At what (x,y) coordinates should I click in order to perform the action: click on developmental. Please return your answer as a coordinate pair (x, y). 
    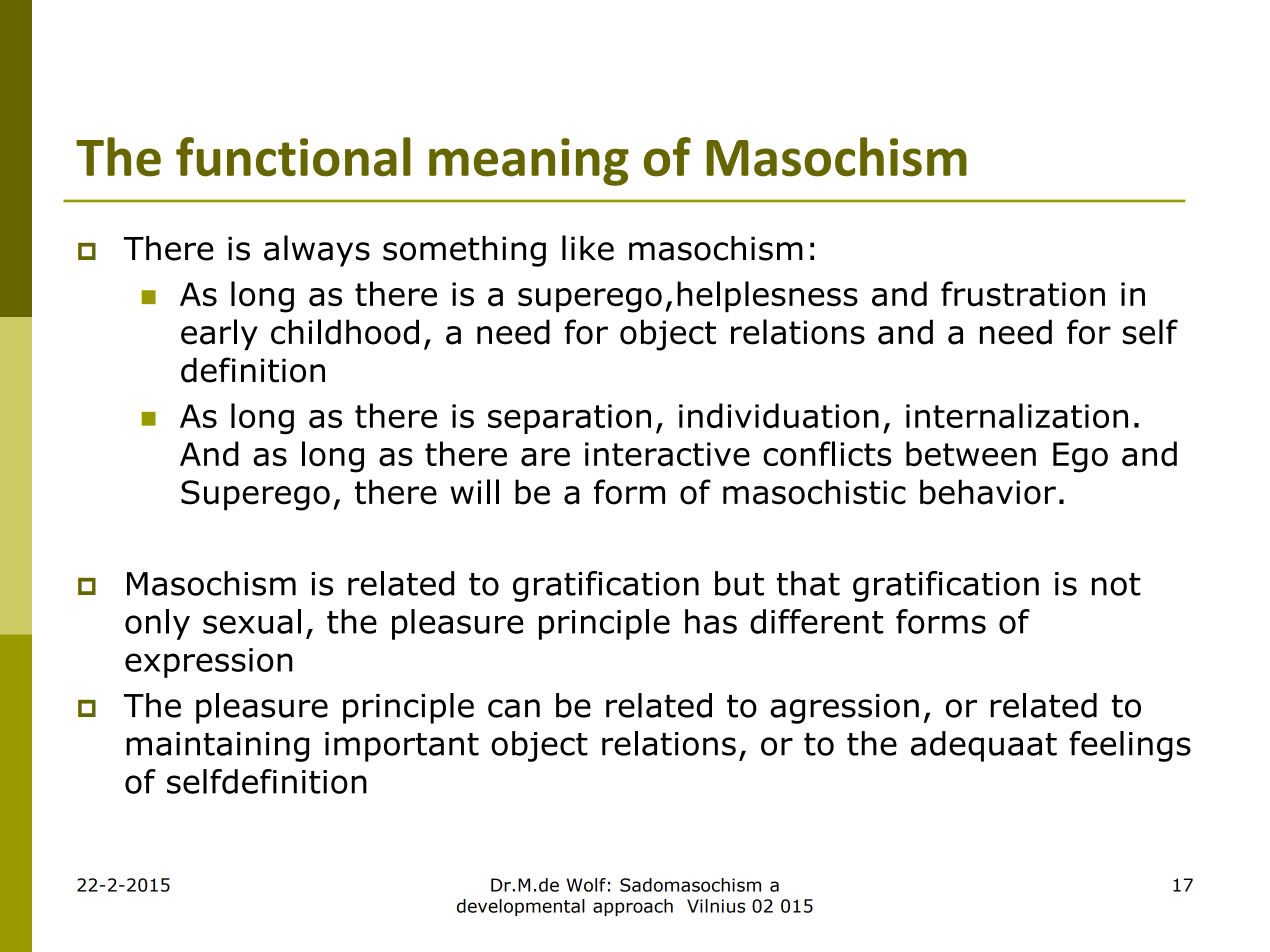
    Looking at the image, I should click on (521, 907).
